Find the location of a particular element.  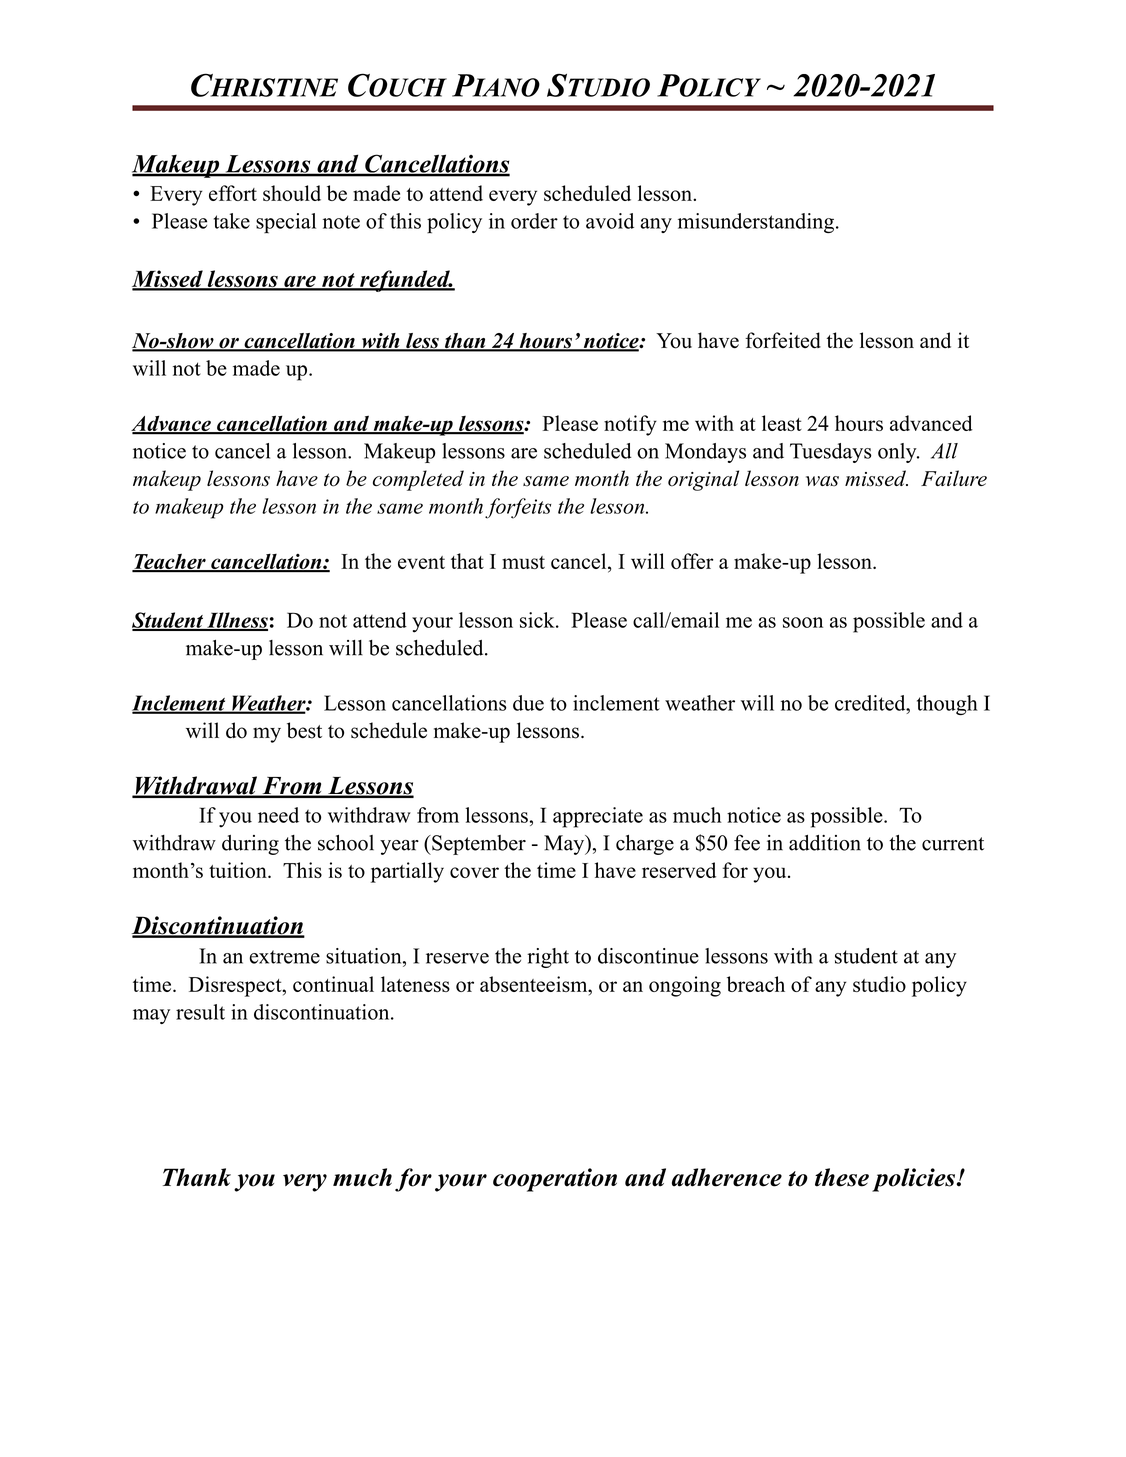

result is located at coordinates (200, 1012).
